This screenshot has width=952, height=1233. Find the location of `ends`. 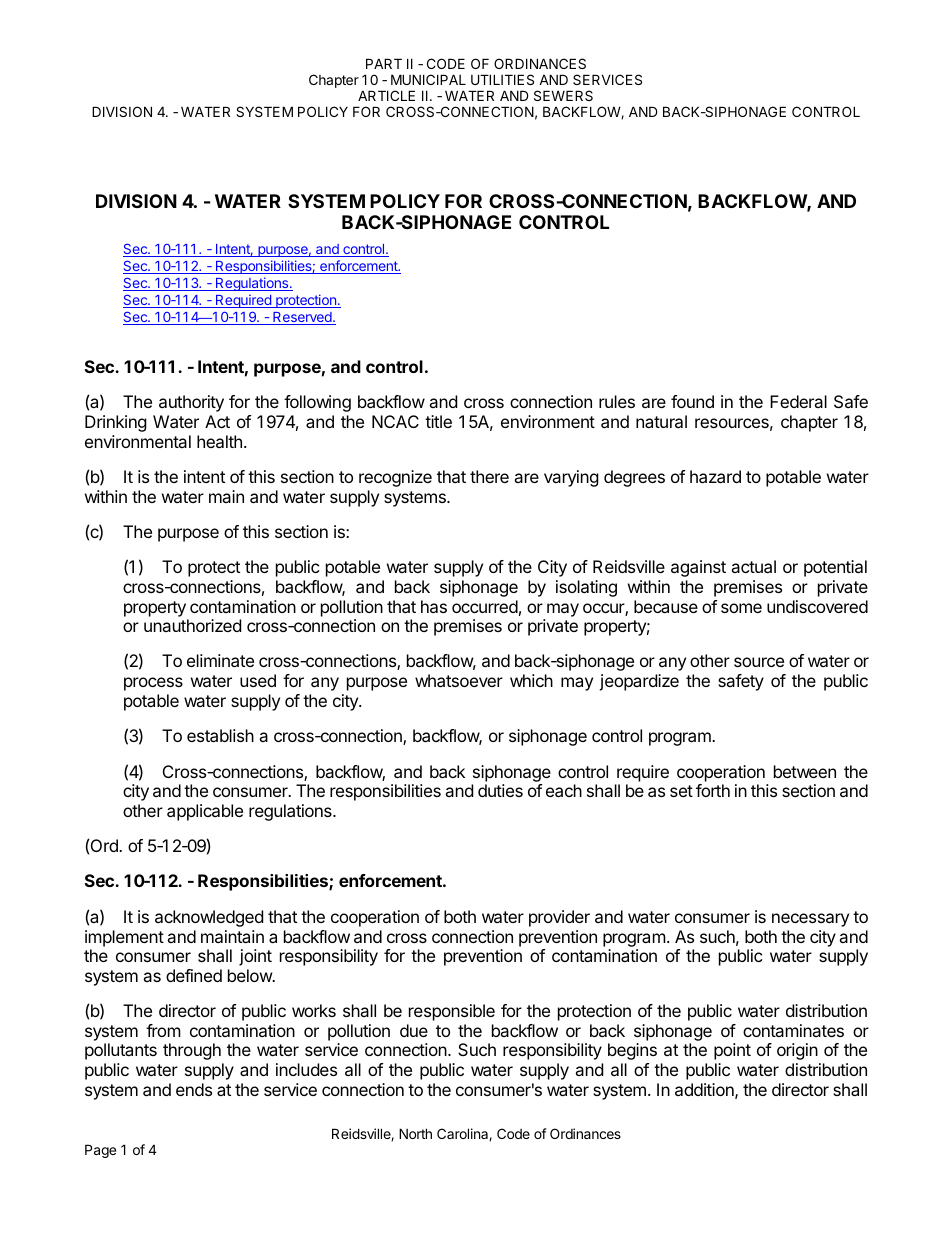

ends is located at coordinates (194, 1089).
